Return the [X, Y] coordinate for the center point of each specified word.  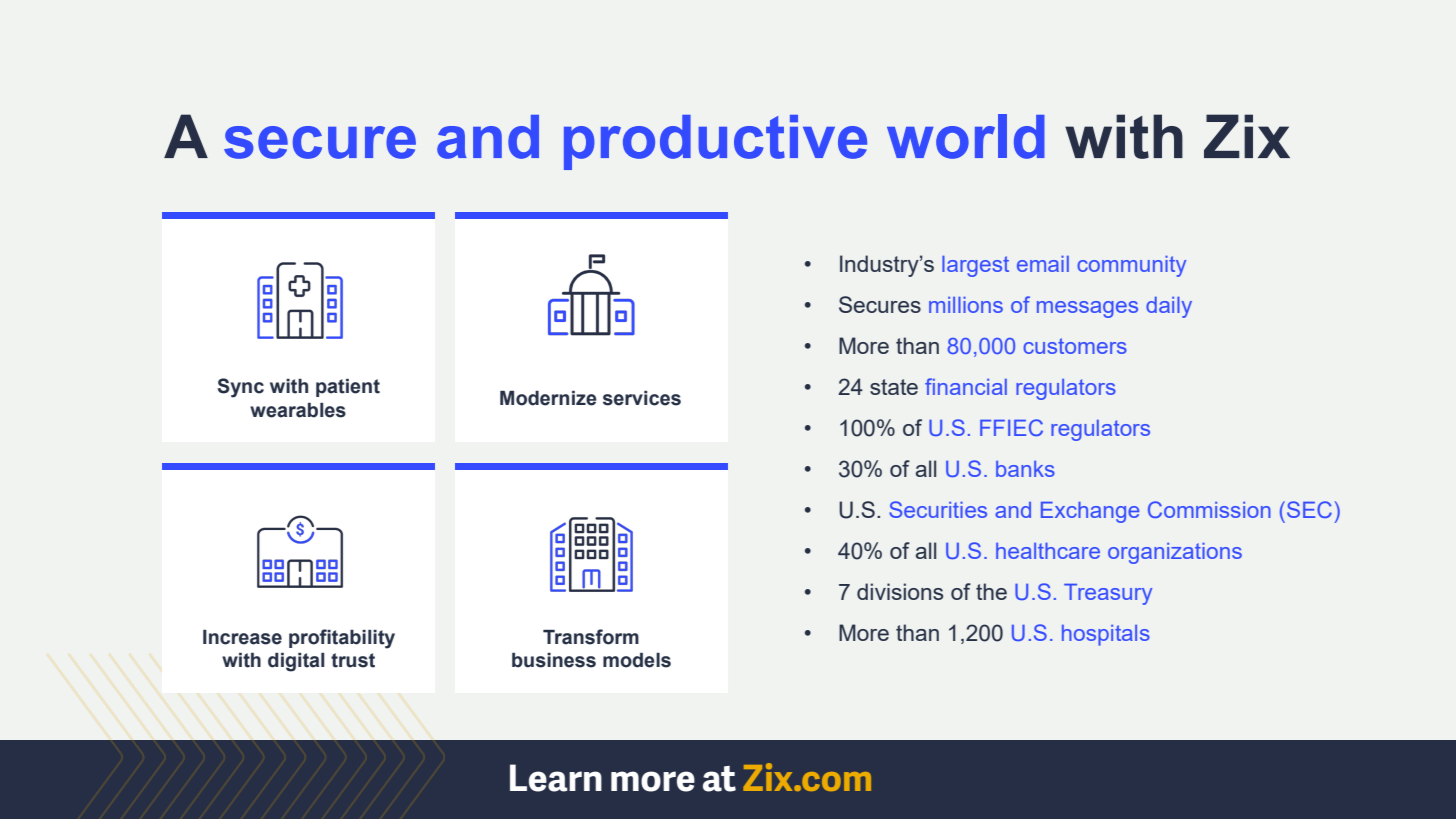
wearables [298, 410]
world [966, 136]
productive [715, 142]
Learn [556, 778]
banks [1025, 469]
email [1043, 264]
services [642, 398]
